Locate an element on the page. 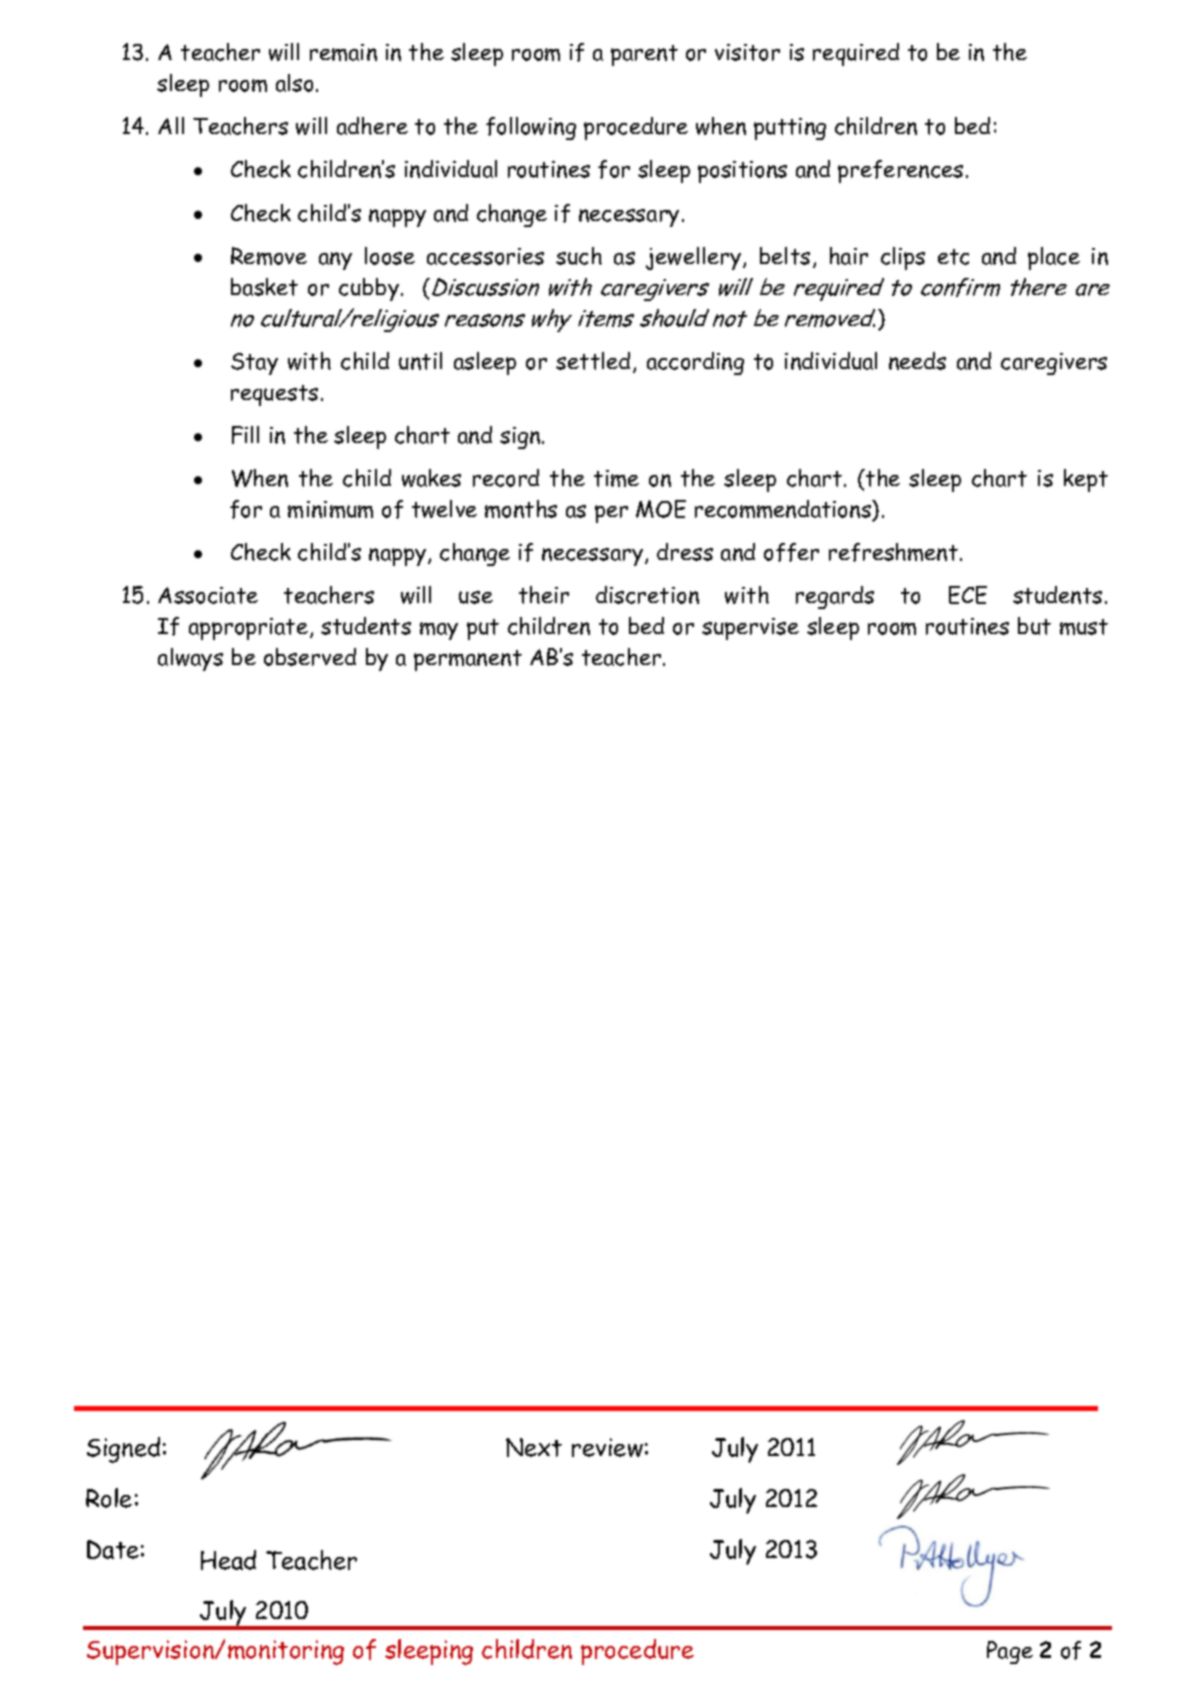  parent is located at coordinates (644, 55).
